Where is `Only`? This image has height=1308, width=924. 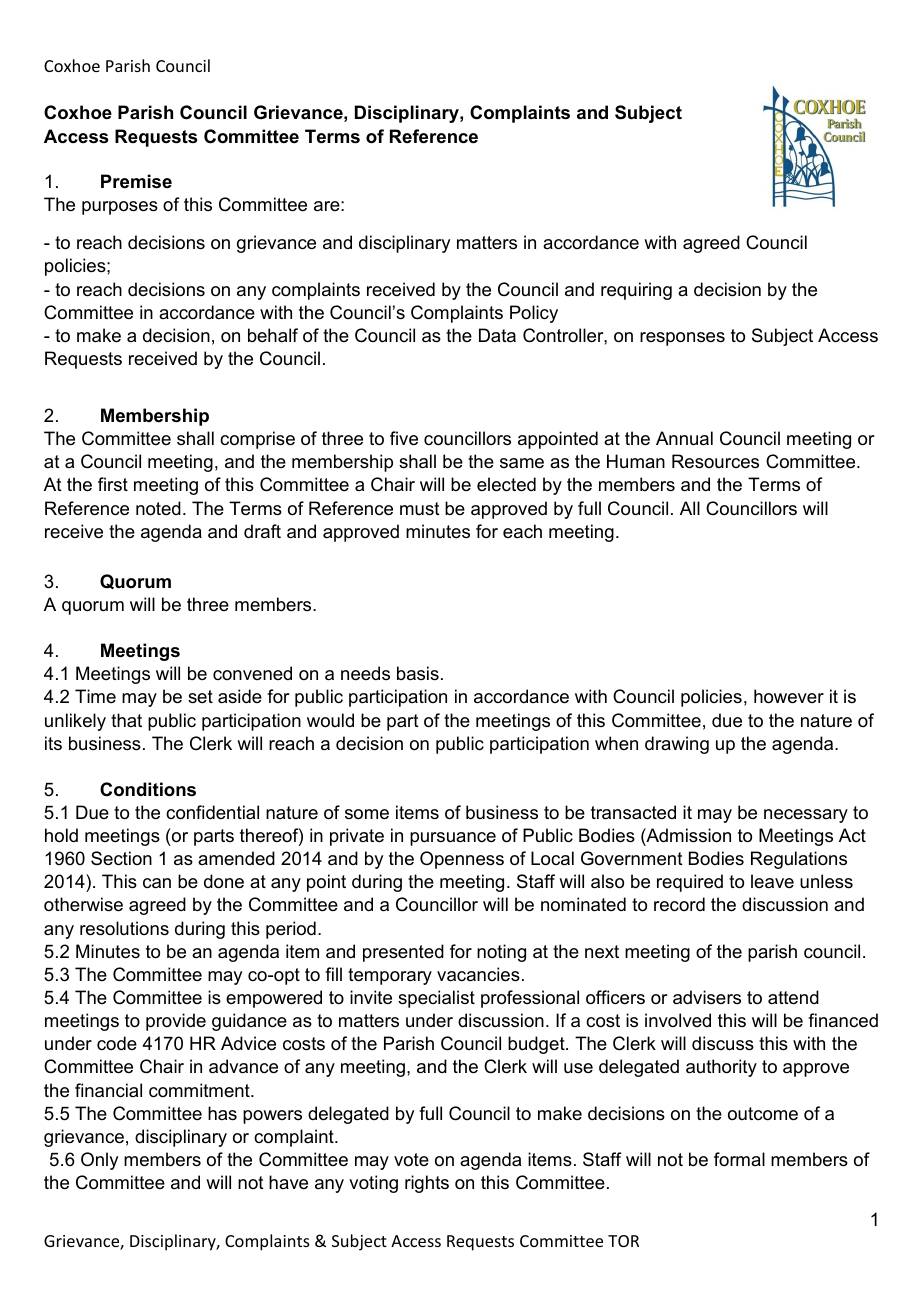 Only is located at coordinates (99, 1161).
